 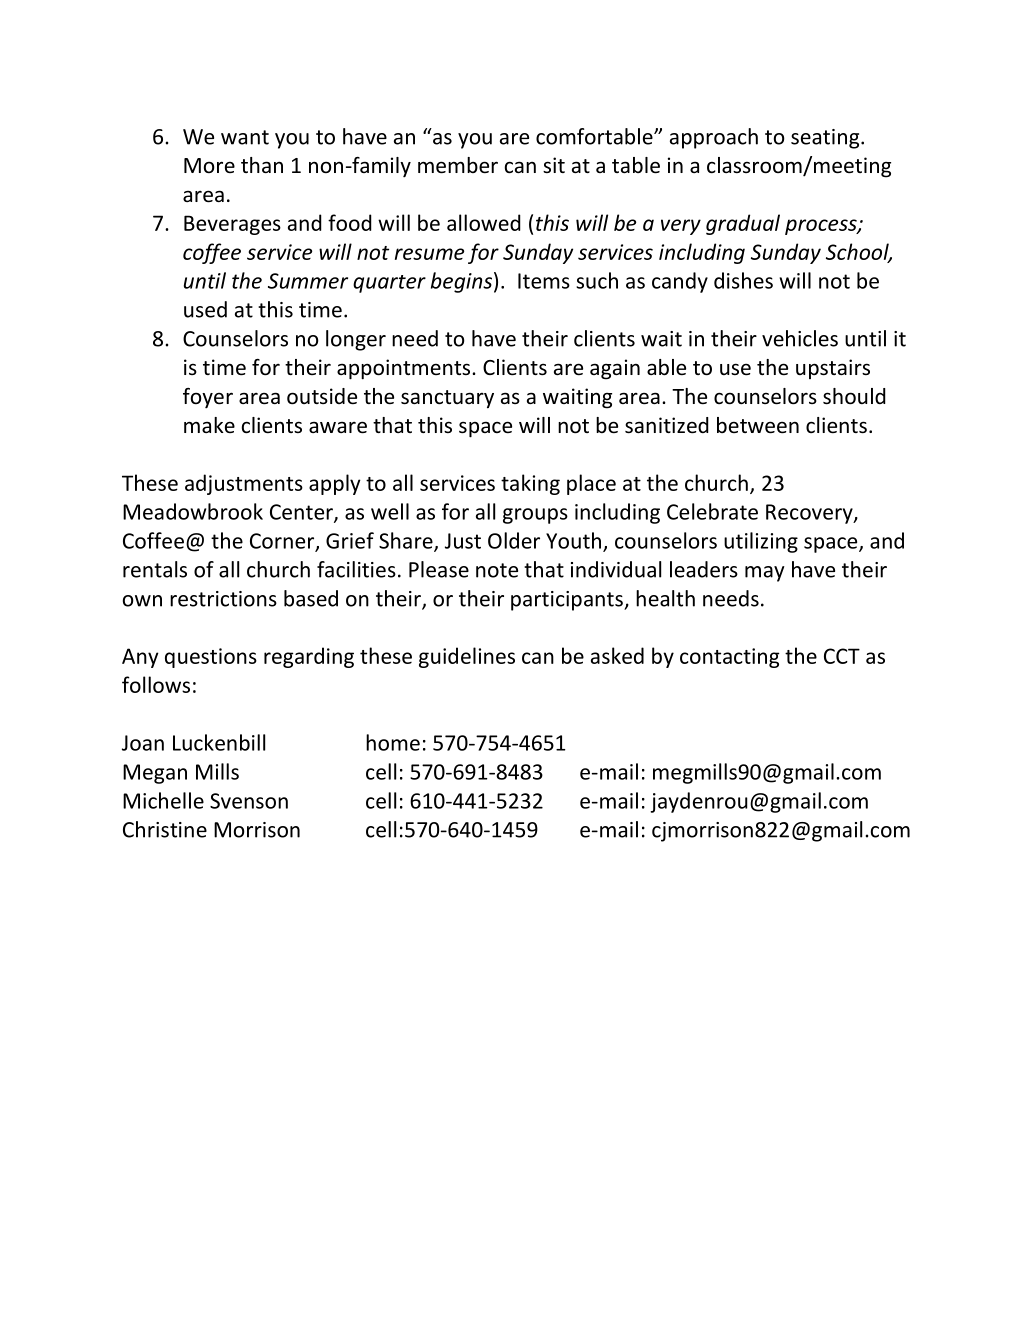 I want to click on foyer, so click(x=208, y=398).
